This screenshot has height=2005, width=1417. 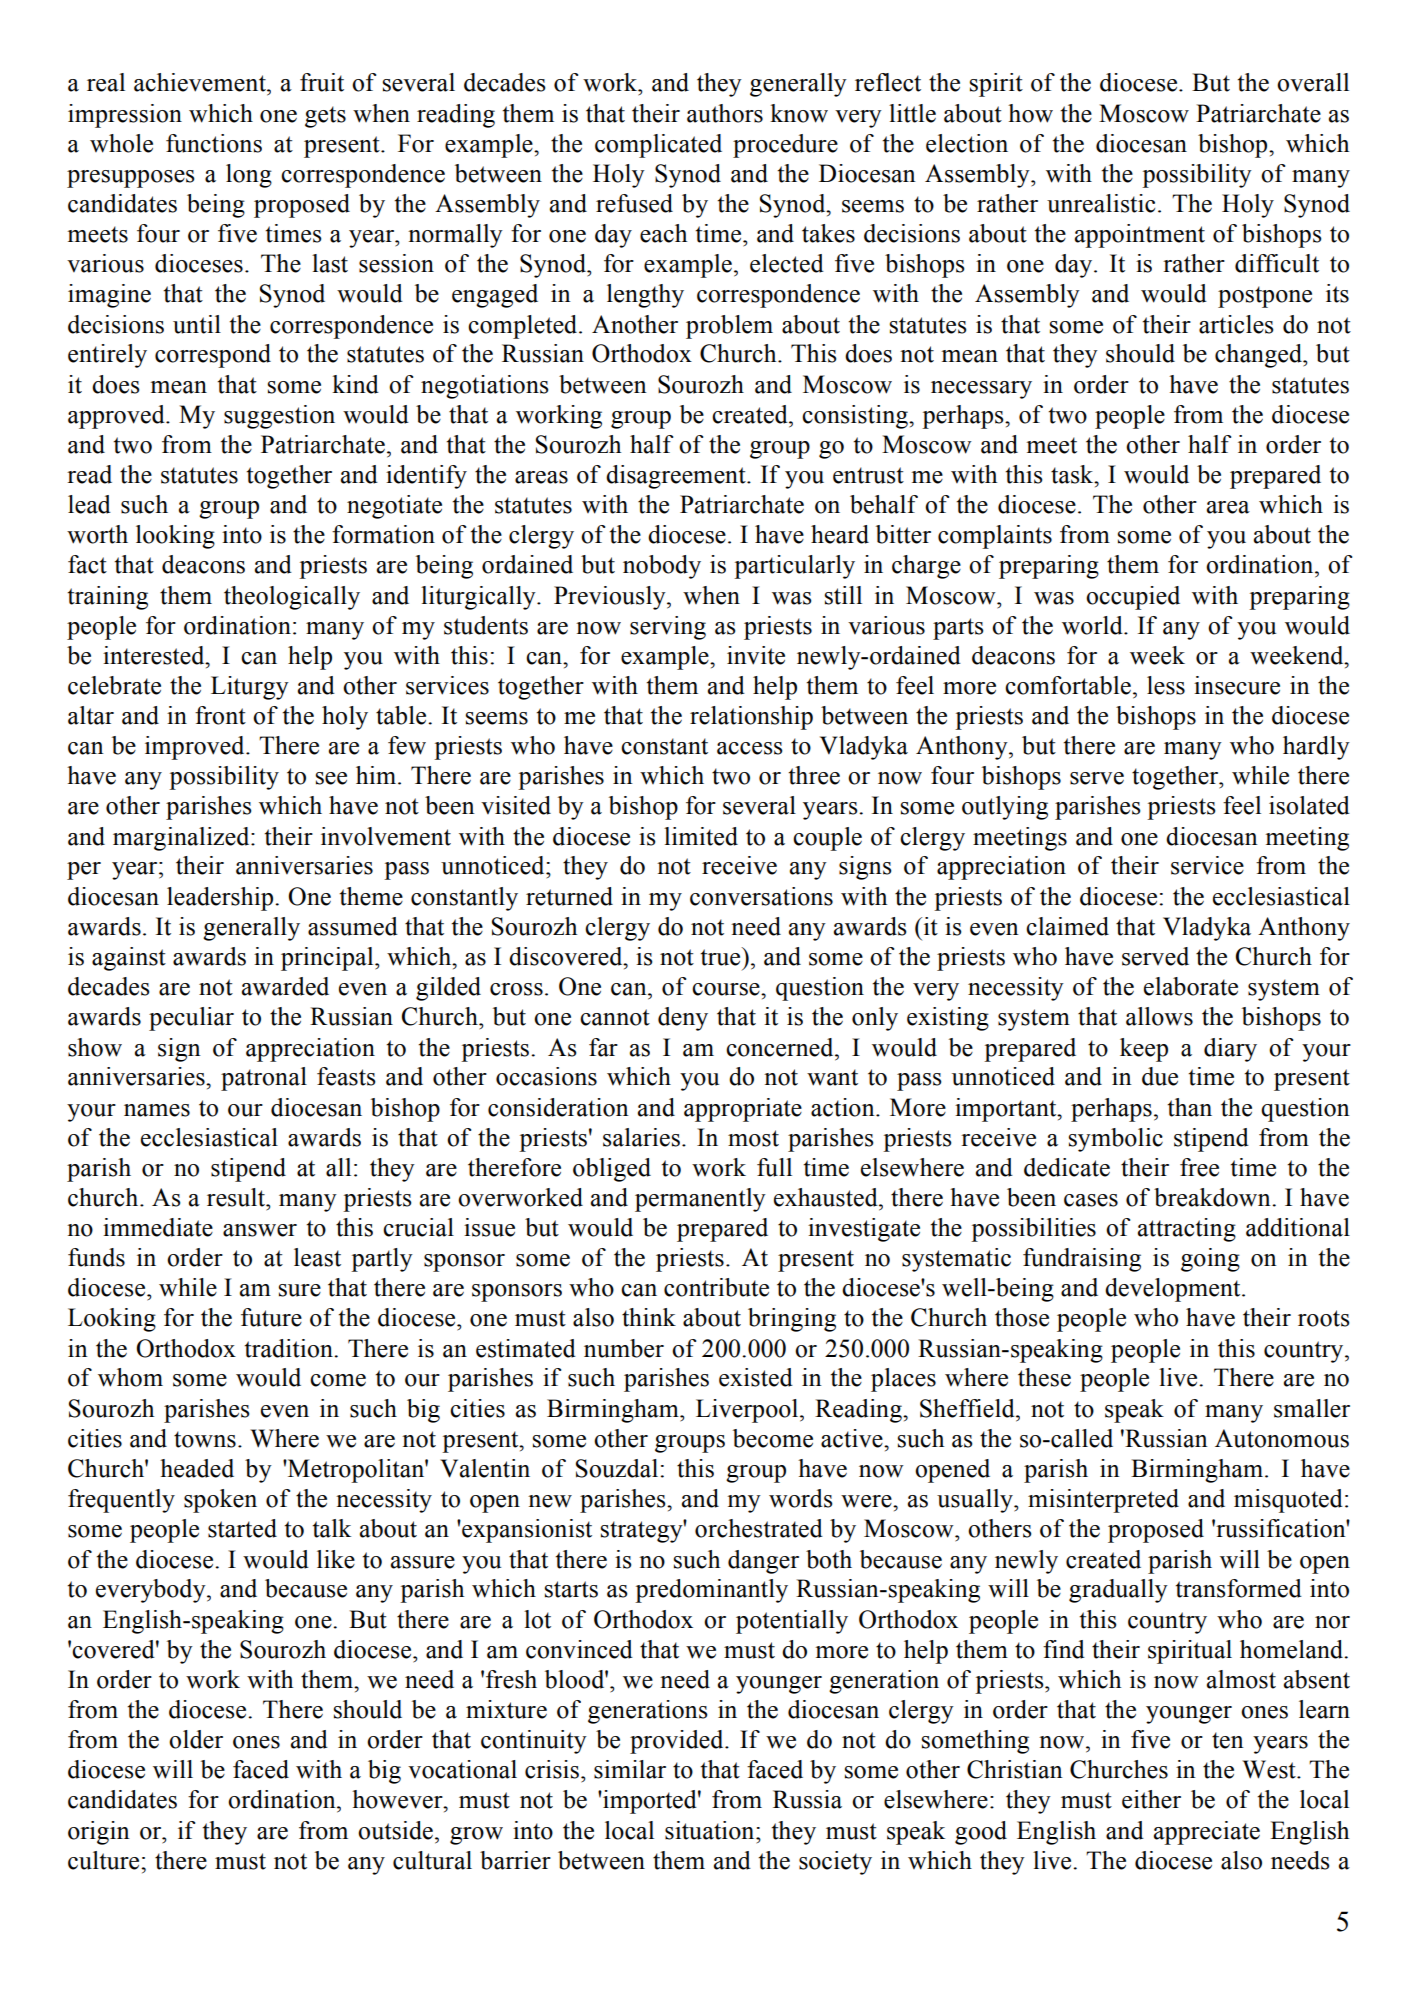 I want to click on older, so click(x=196, y=1739).
